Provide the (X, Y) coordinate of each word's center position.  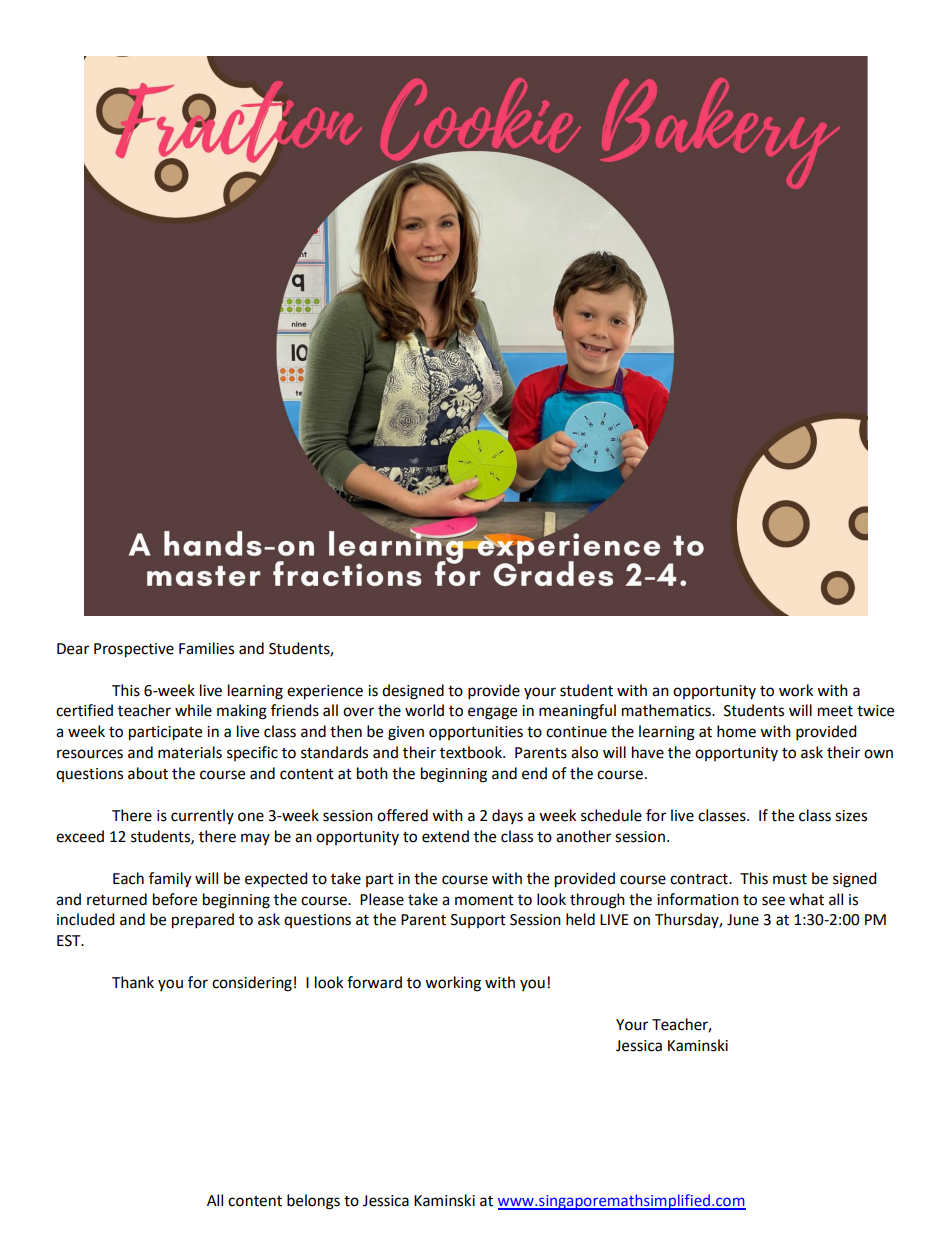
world (424, 710)
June (743, 920)
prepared (203, 921)
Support (478, 921)
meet (835, 711)
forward (374, 982)
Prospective (134, 650)
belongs (313, 1202)
